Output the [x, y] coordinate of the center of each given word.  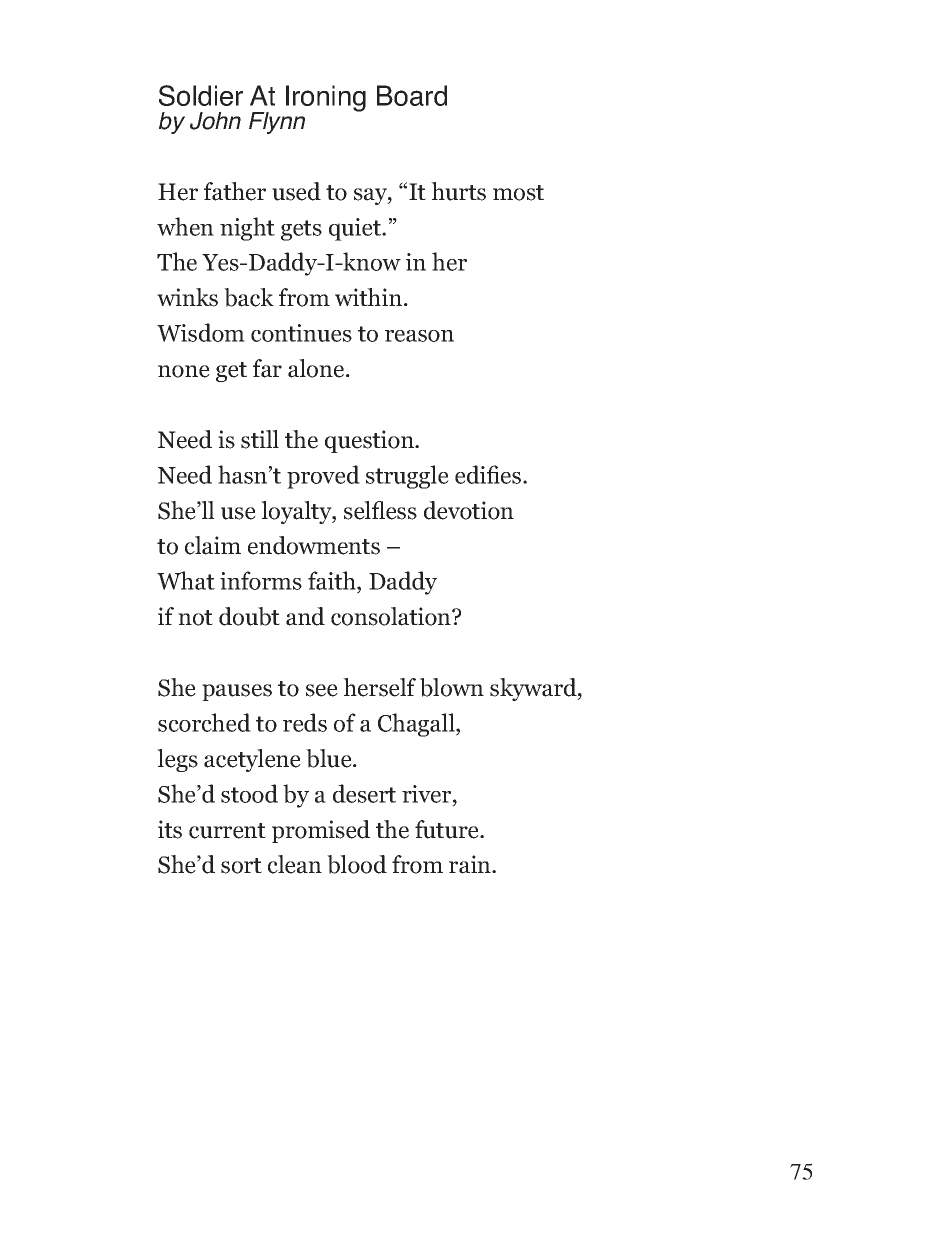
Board [412, 95]
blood [357, 864]
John [215, 121]
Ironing [326, 98]
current [227, 831]
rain [471, 864]
